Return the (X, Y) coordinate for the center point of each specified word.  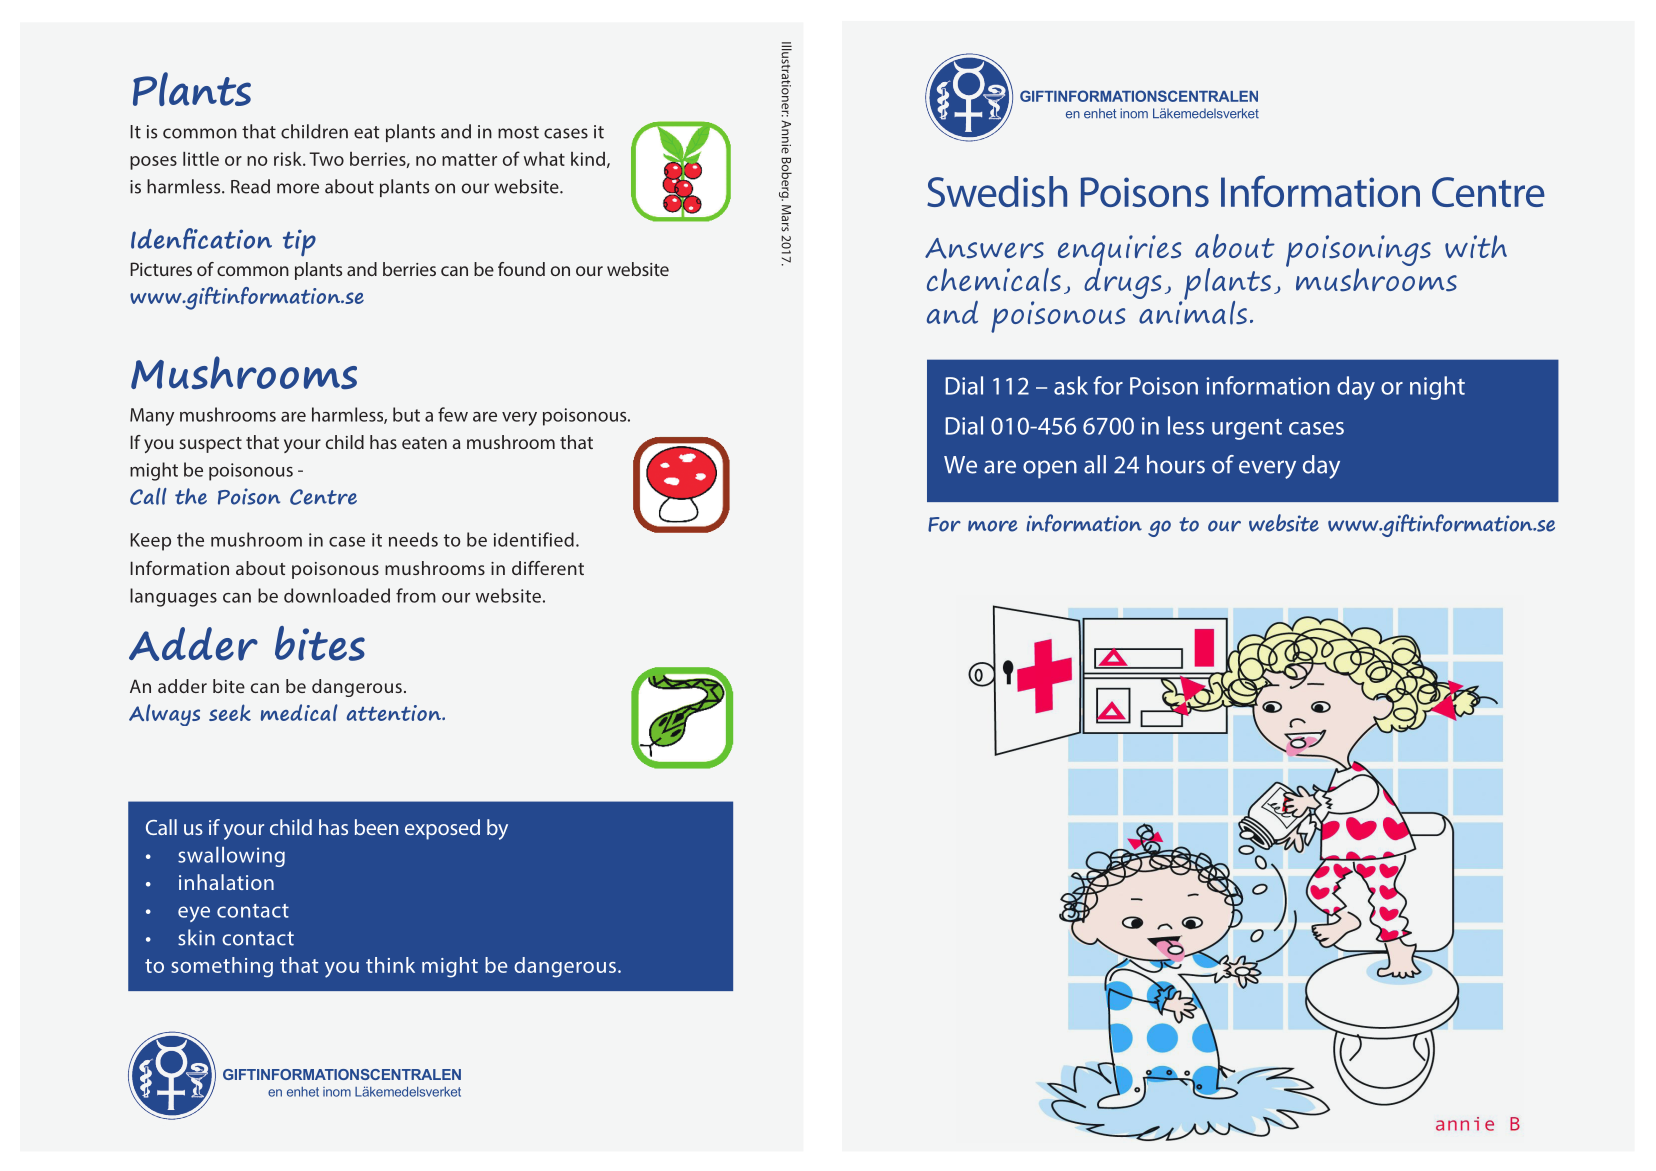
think (390, 965)
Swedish (997, 191)
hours (1176, 464)
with (1476, 246)
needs (413, 539)
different (548, 568)
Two (326, 159)
